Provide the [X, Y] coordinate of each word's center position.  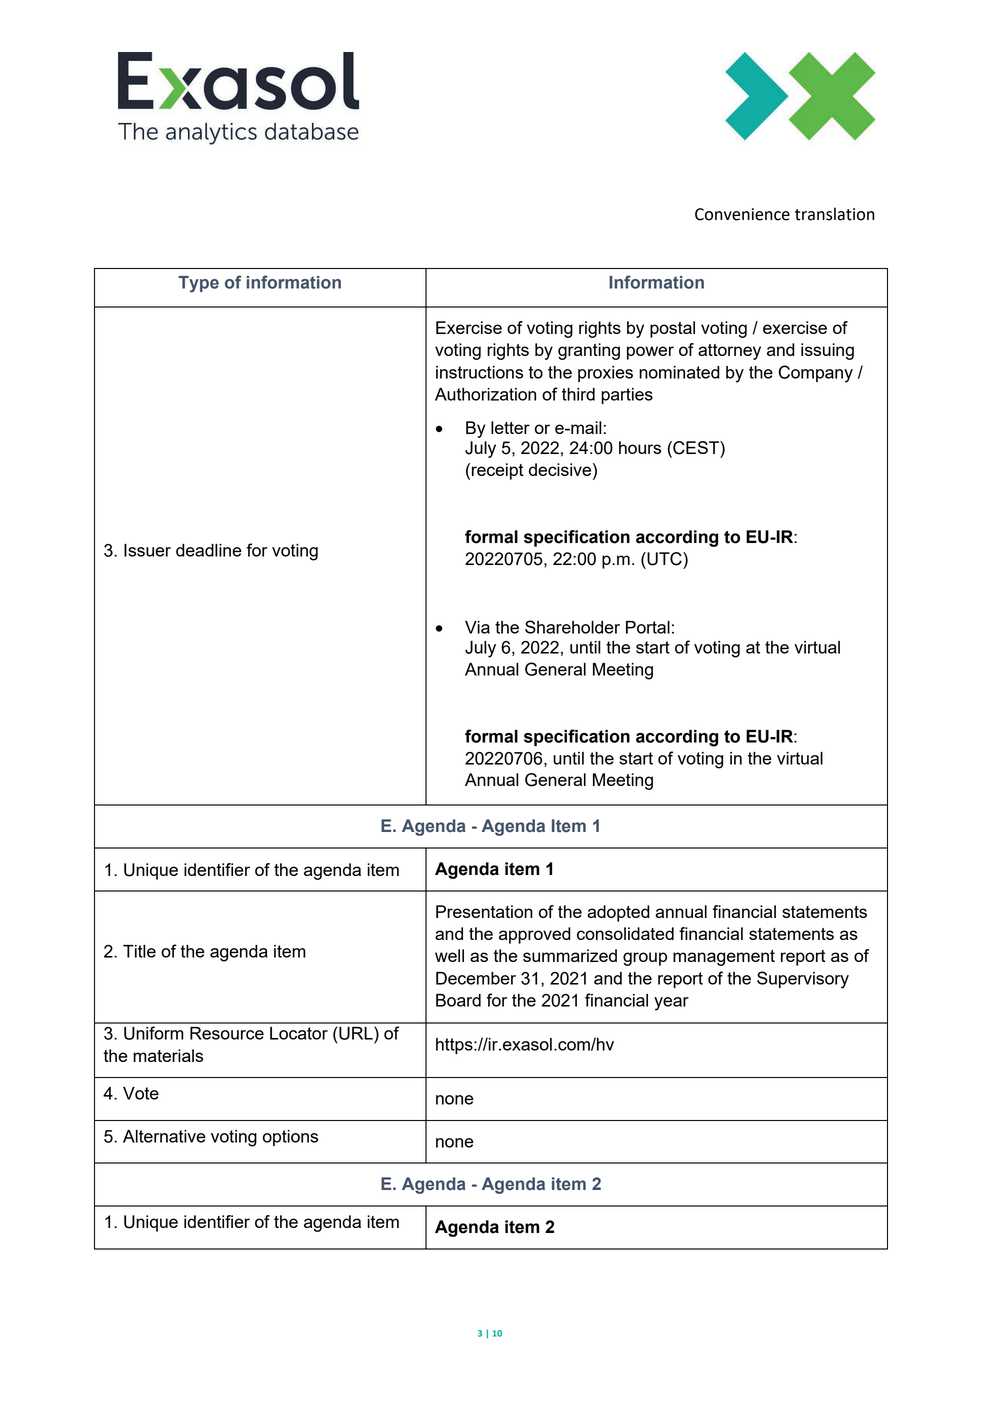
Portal [648, 627]
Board [458, 1000]
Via [477, 627]
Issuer [147, 550]
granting [589, 351]
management [724, 958]
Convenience [742, 214]
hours [640, 447]
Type [198, 284]
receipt [498, 471]
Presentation [484, 911]
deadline [209, 550]
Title [139, 951]
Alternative [164, 1136]
